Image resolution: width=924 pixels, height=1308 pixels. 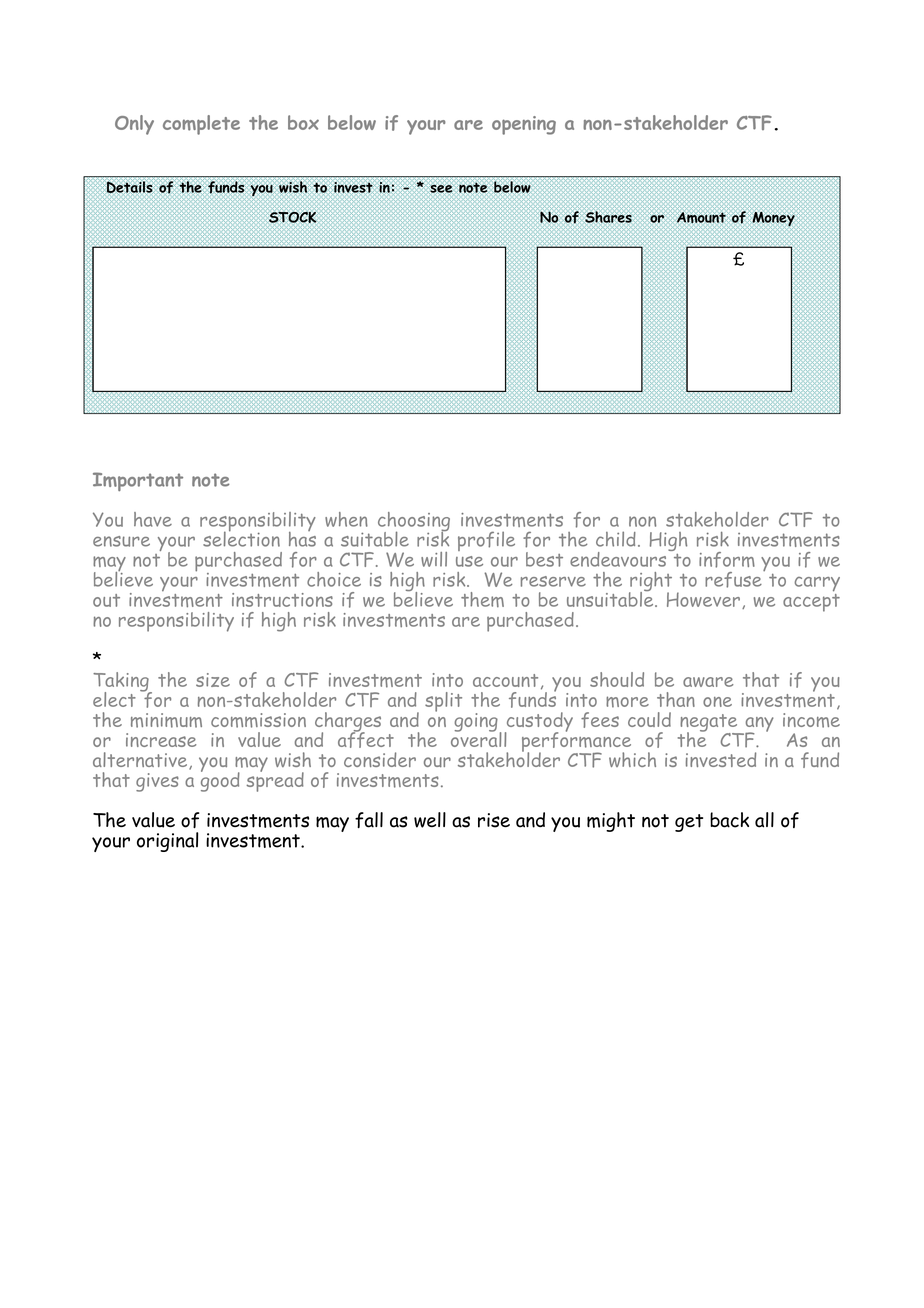 What do you see at coordinates (524, 125) in the screenshot?
I see `opening` at bounding box center [524, 125].
